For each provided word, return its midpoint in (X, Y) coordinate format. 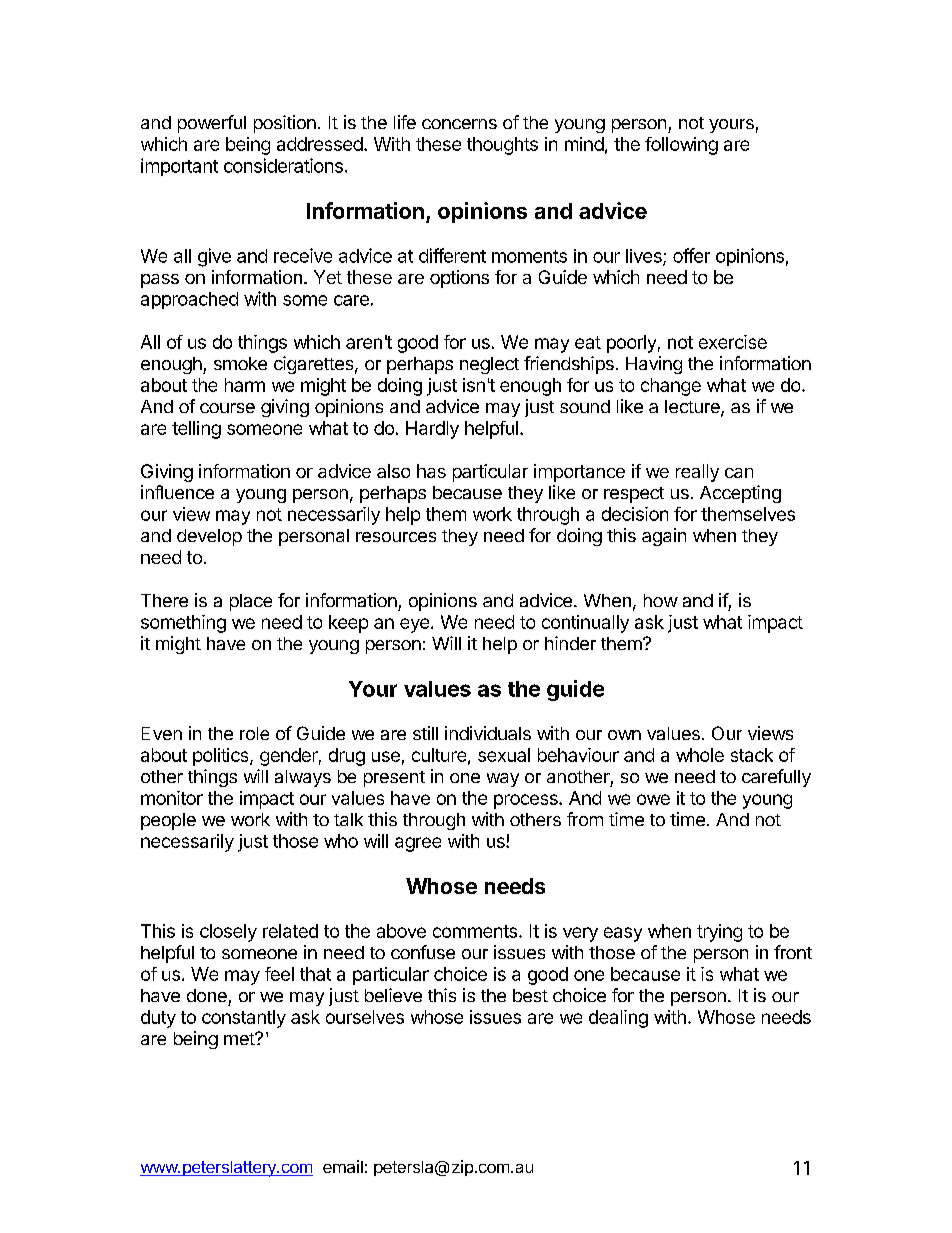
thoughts (502, 146)
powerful (212, 124)
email (343, 1166)
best (530, 995)
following (681, 146)
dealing (618, 1019)
